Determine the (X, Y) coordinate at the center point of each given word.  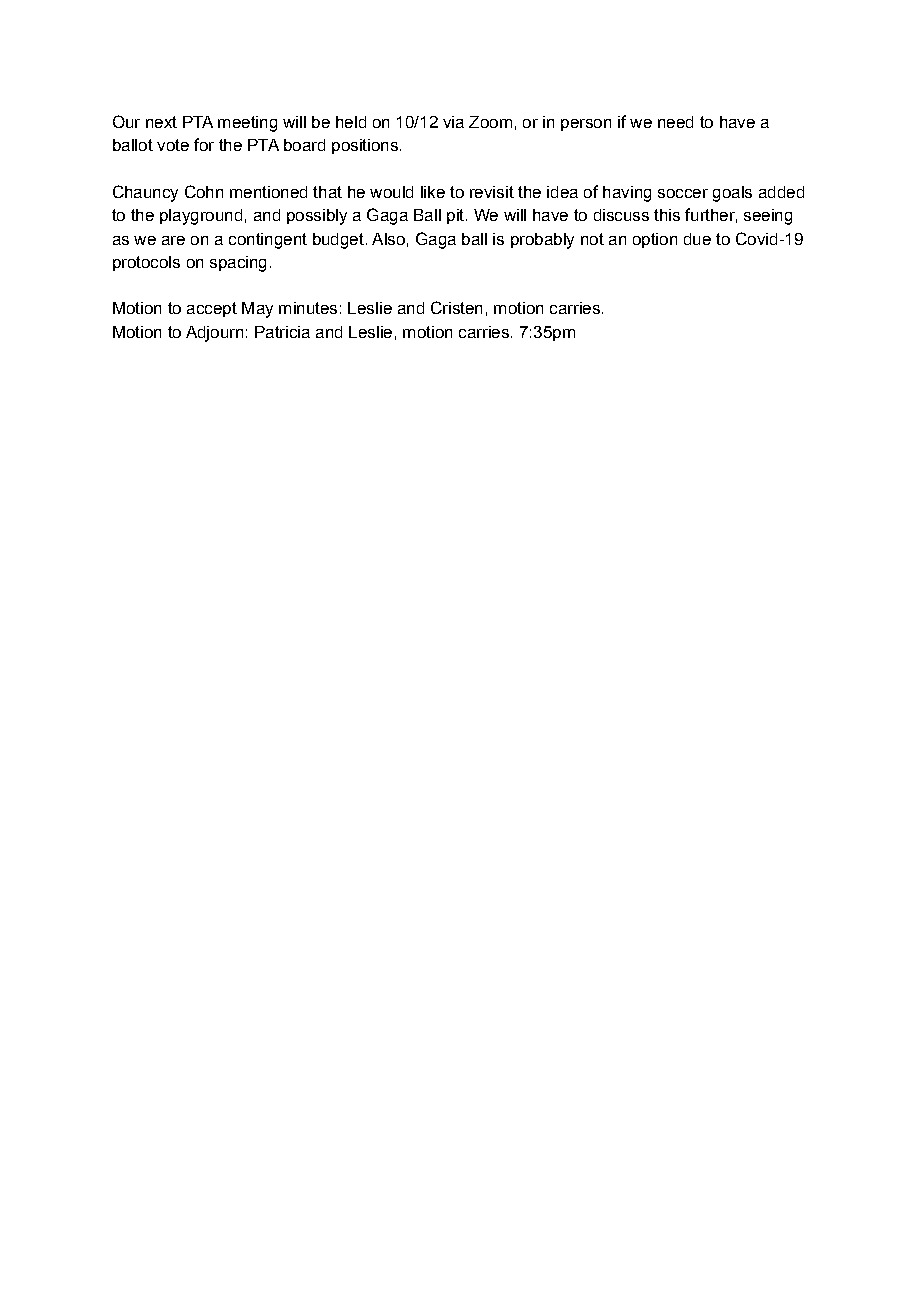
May (257, 310)
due (697, 239)
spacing (238, 264)
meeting (247, 124)
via (453, 122)
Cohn (204, 191)
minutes (308, 308)
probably (542, 241)
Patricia (282, 332)
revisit (492, 192)
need (675, 122)
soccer (683, 193)
